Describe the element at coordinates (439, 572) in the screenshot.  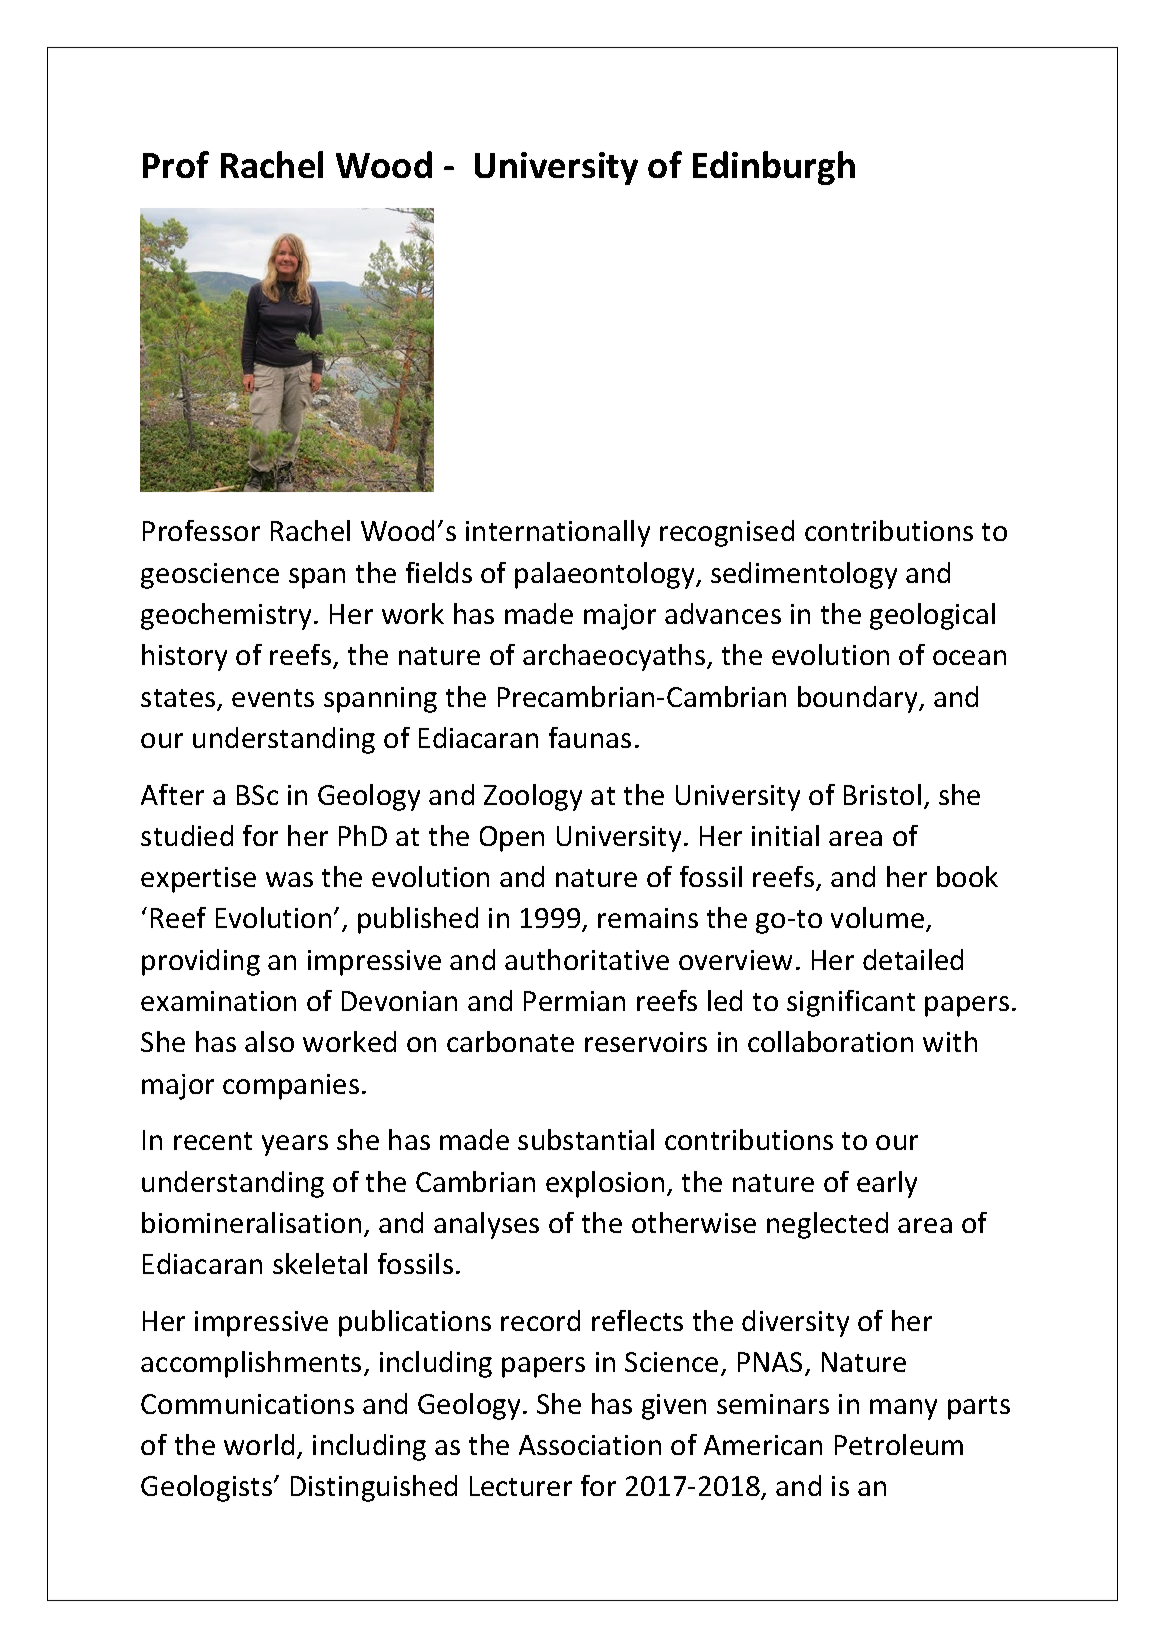
I see `fields` at that location.
